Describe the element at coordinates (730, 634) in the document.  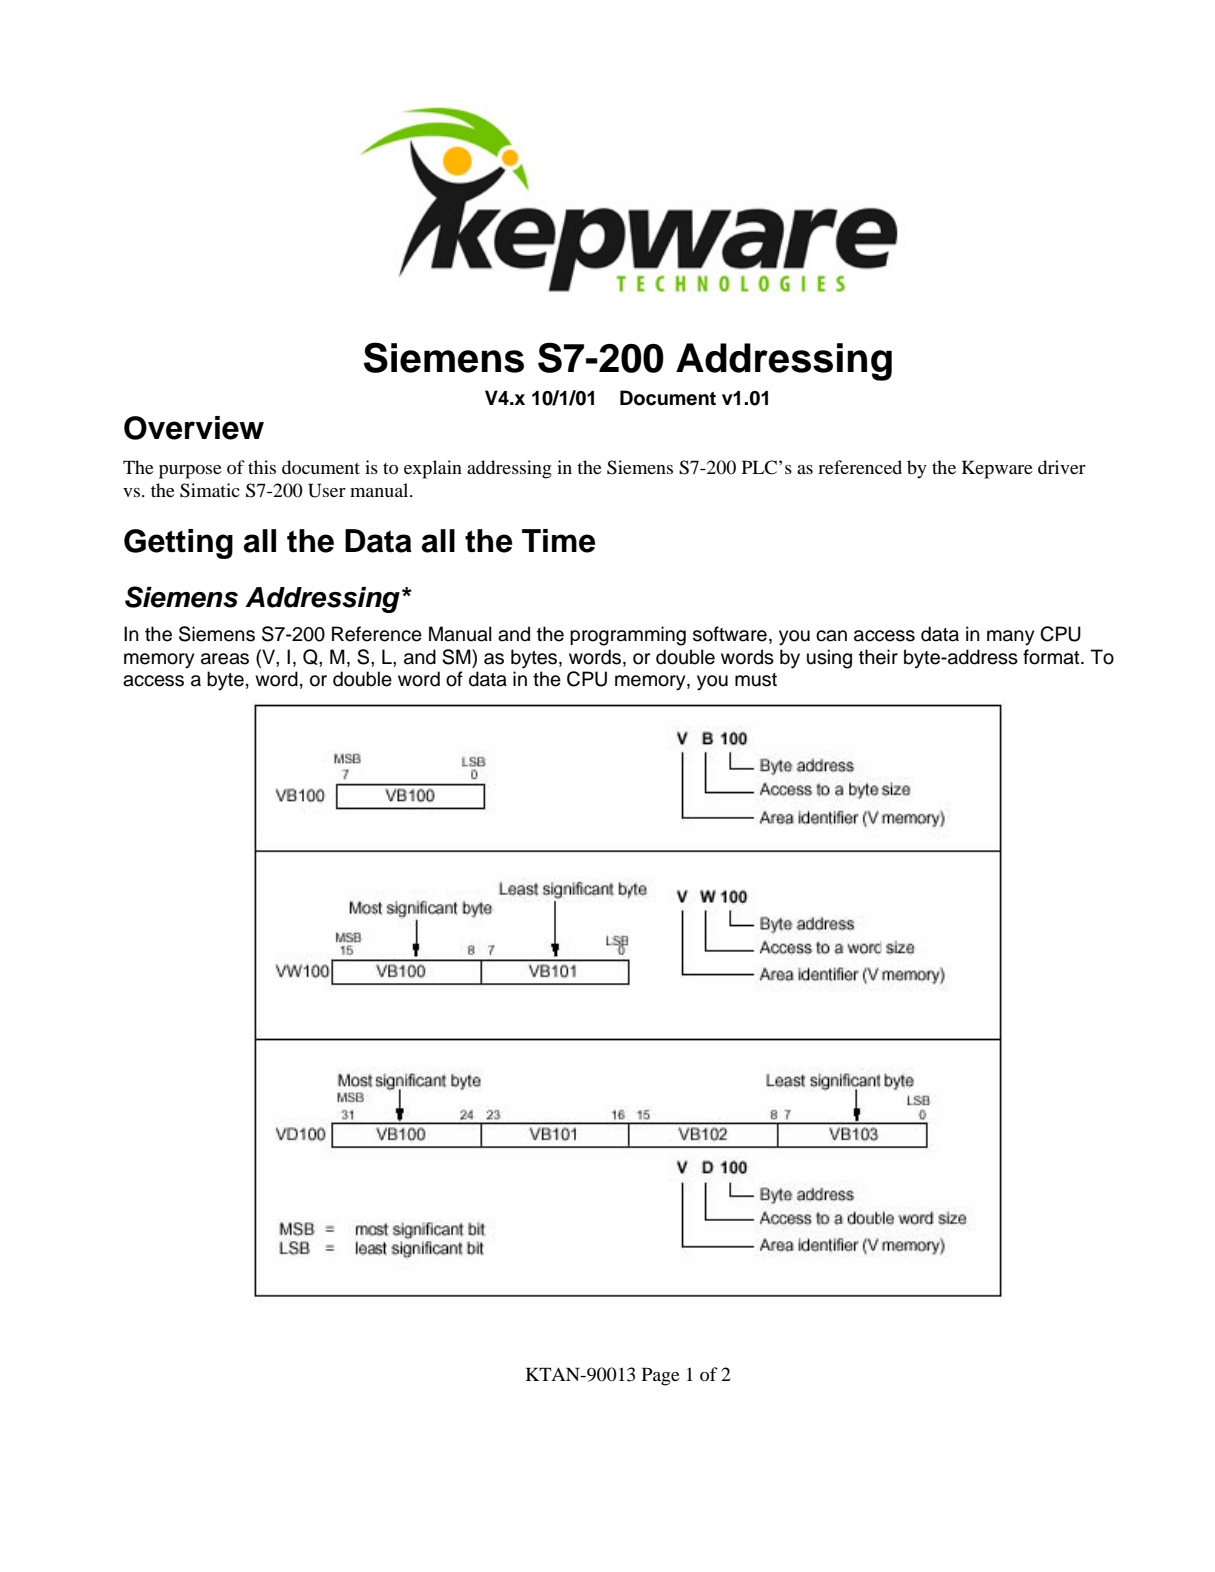
I see `software` at that location.
